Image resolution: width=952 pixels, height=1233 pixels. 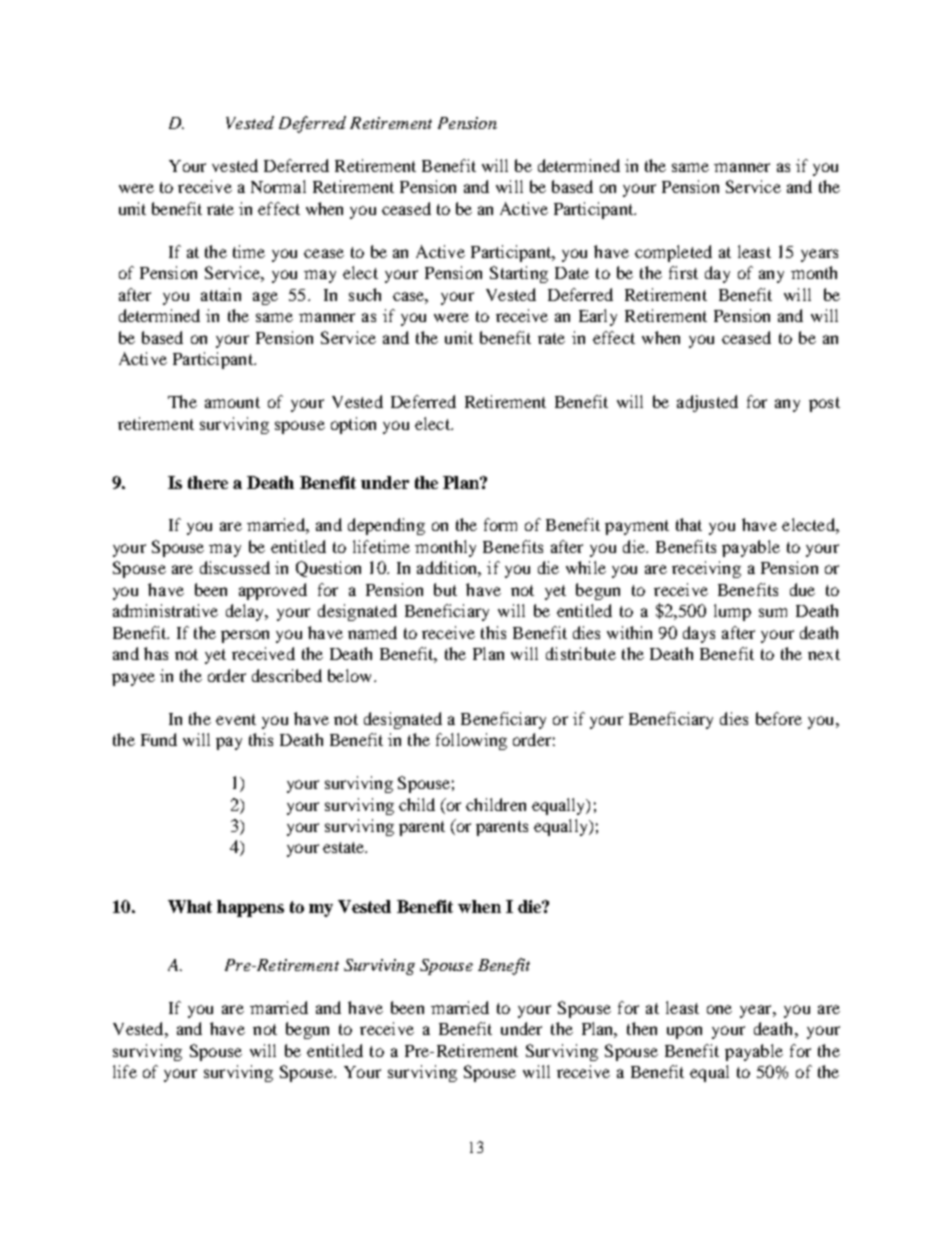 I want to click on before, so click(x=779, y=718).
